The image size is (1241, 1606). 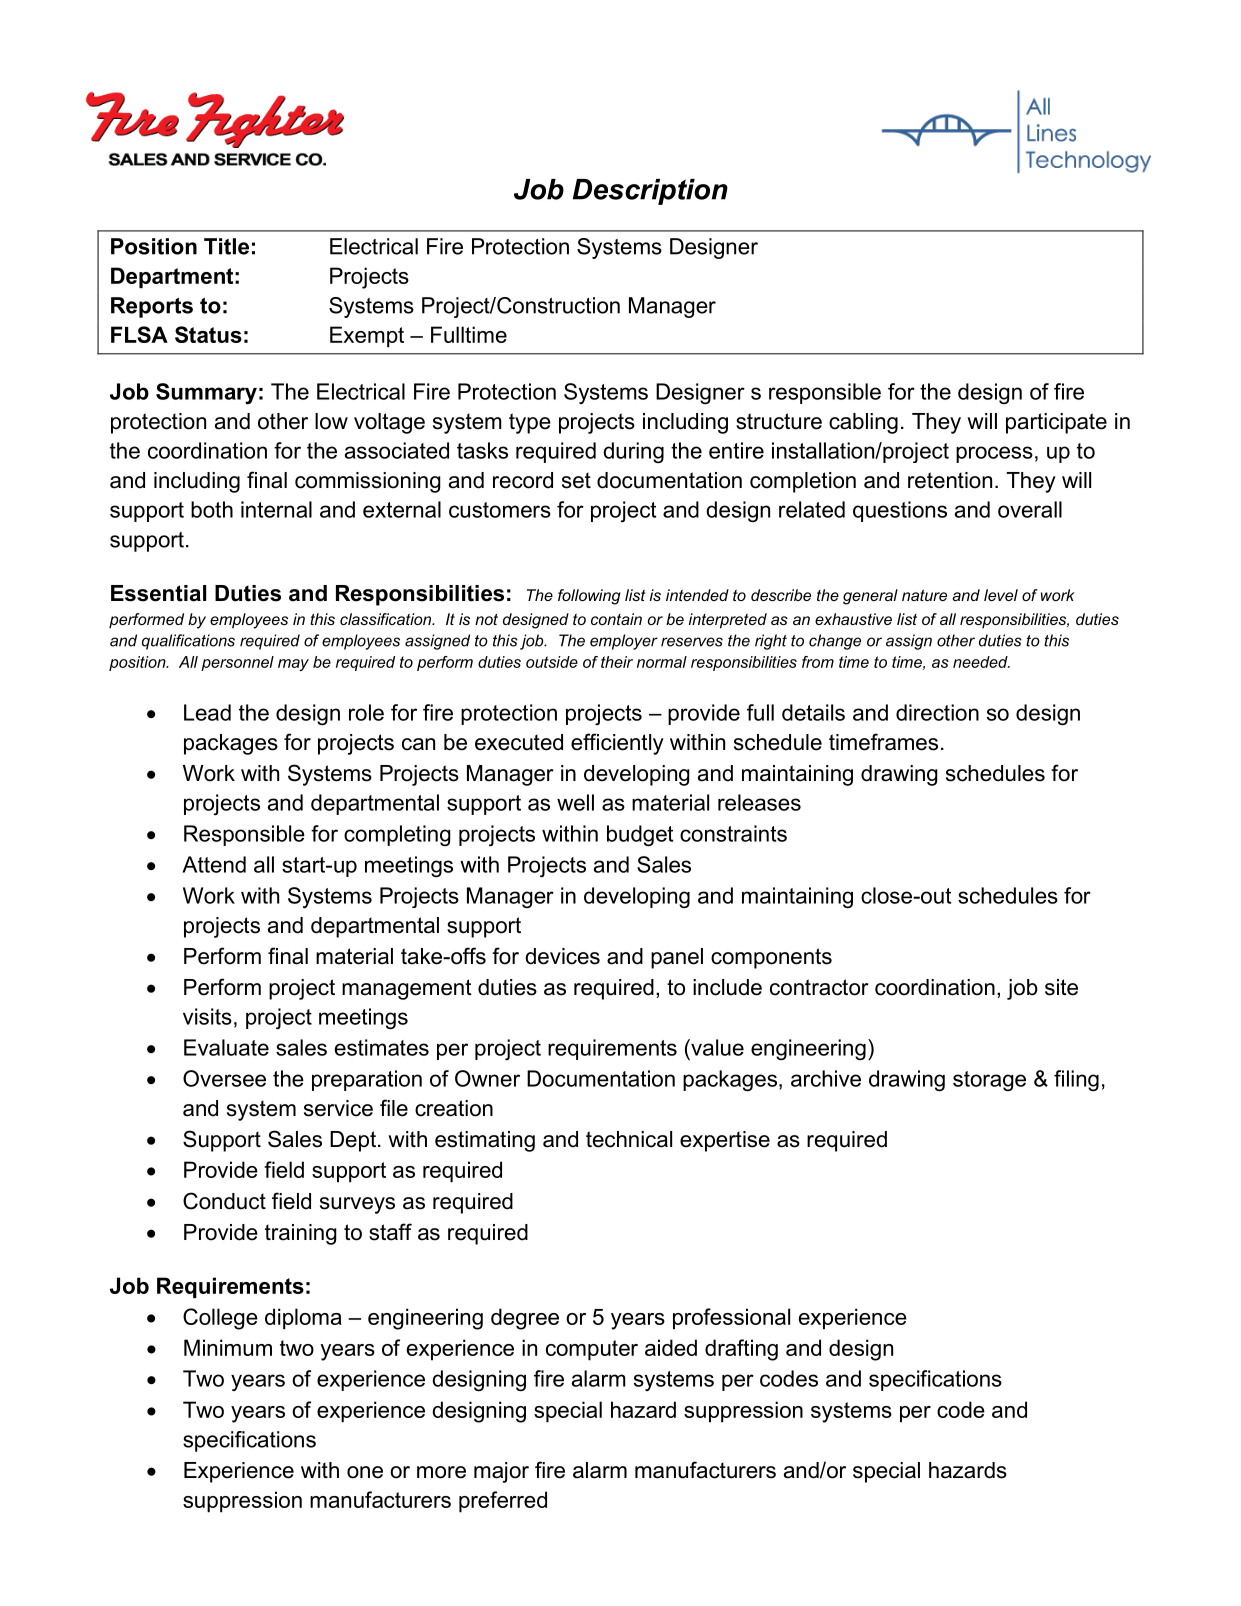 I want to click on participate, so click(x=1056, y=423).
